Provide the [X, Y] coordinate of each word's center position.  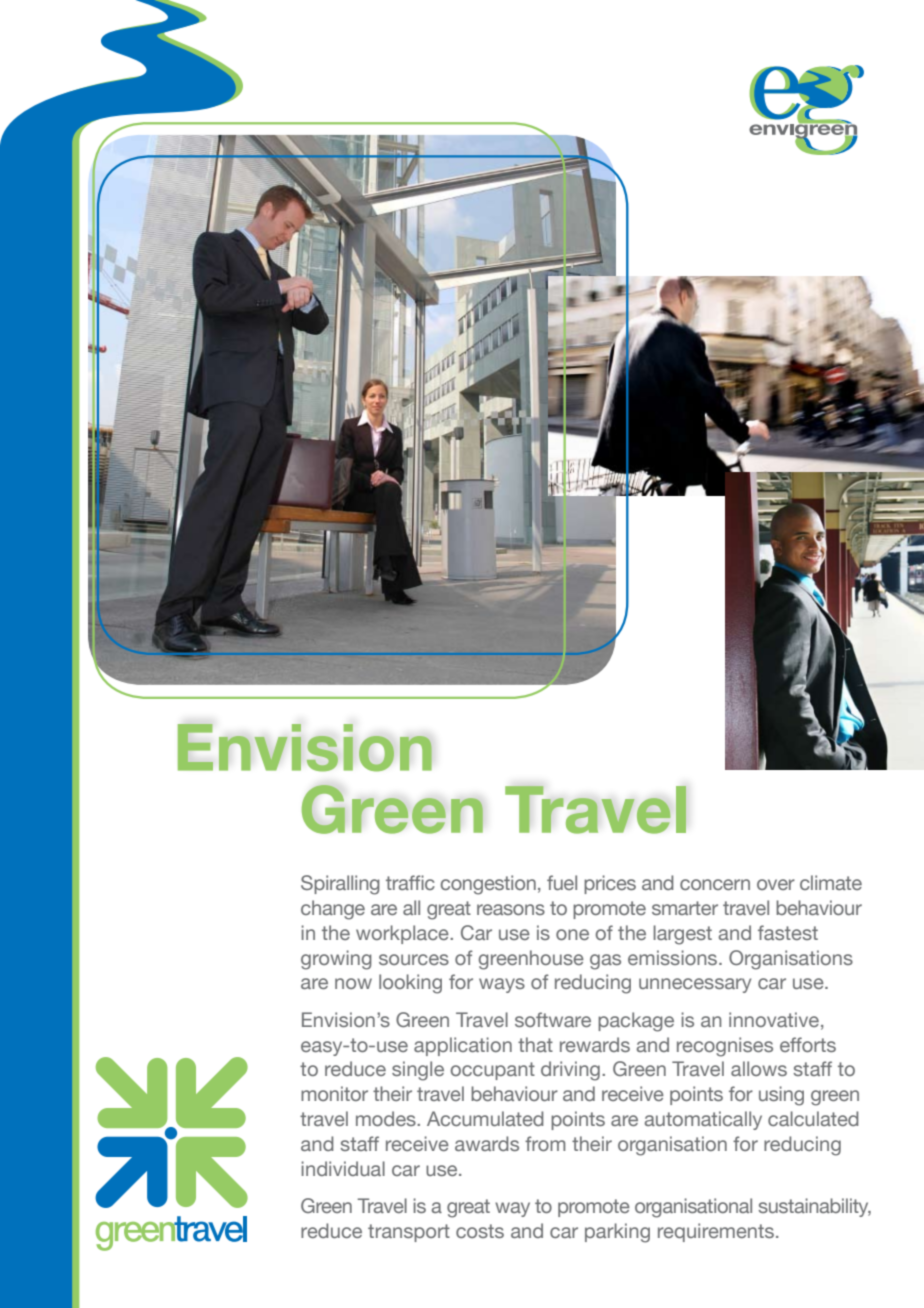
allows [759, 1068]
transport [409, 1233]
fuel [562, 882]
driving [570, 1071]
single [418, 1071]
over [776, 884]
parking [617, 1233]
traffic [410, 882]
